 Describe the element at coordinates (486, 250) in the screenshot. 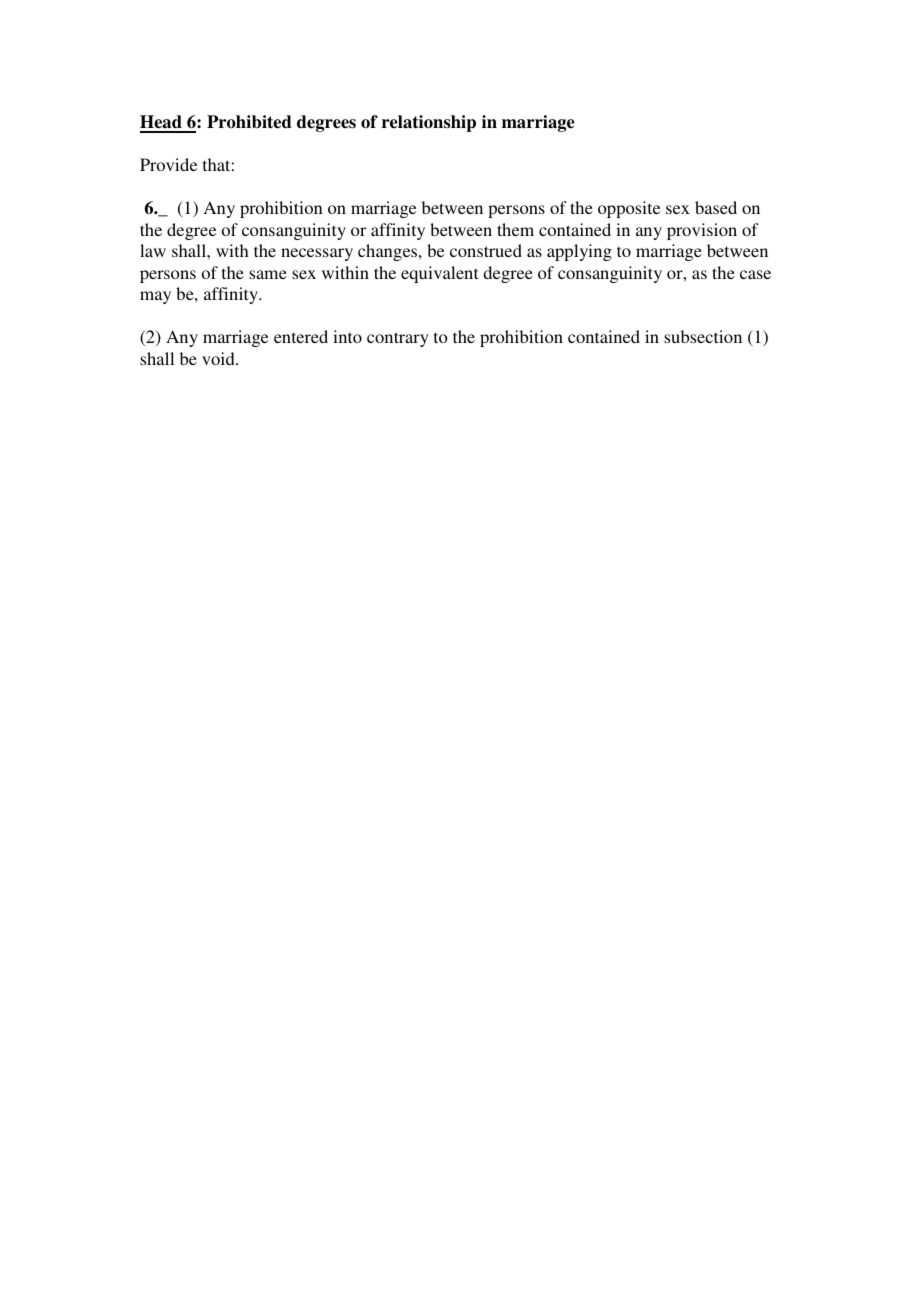

I see `construed` at that location.
